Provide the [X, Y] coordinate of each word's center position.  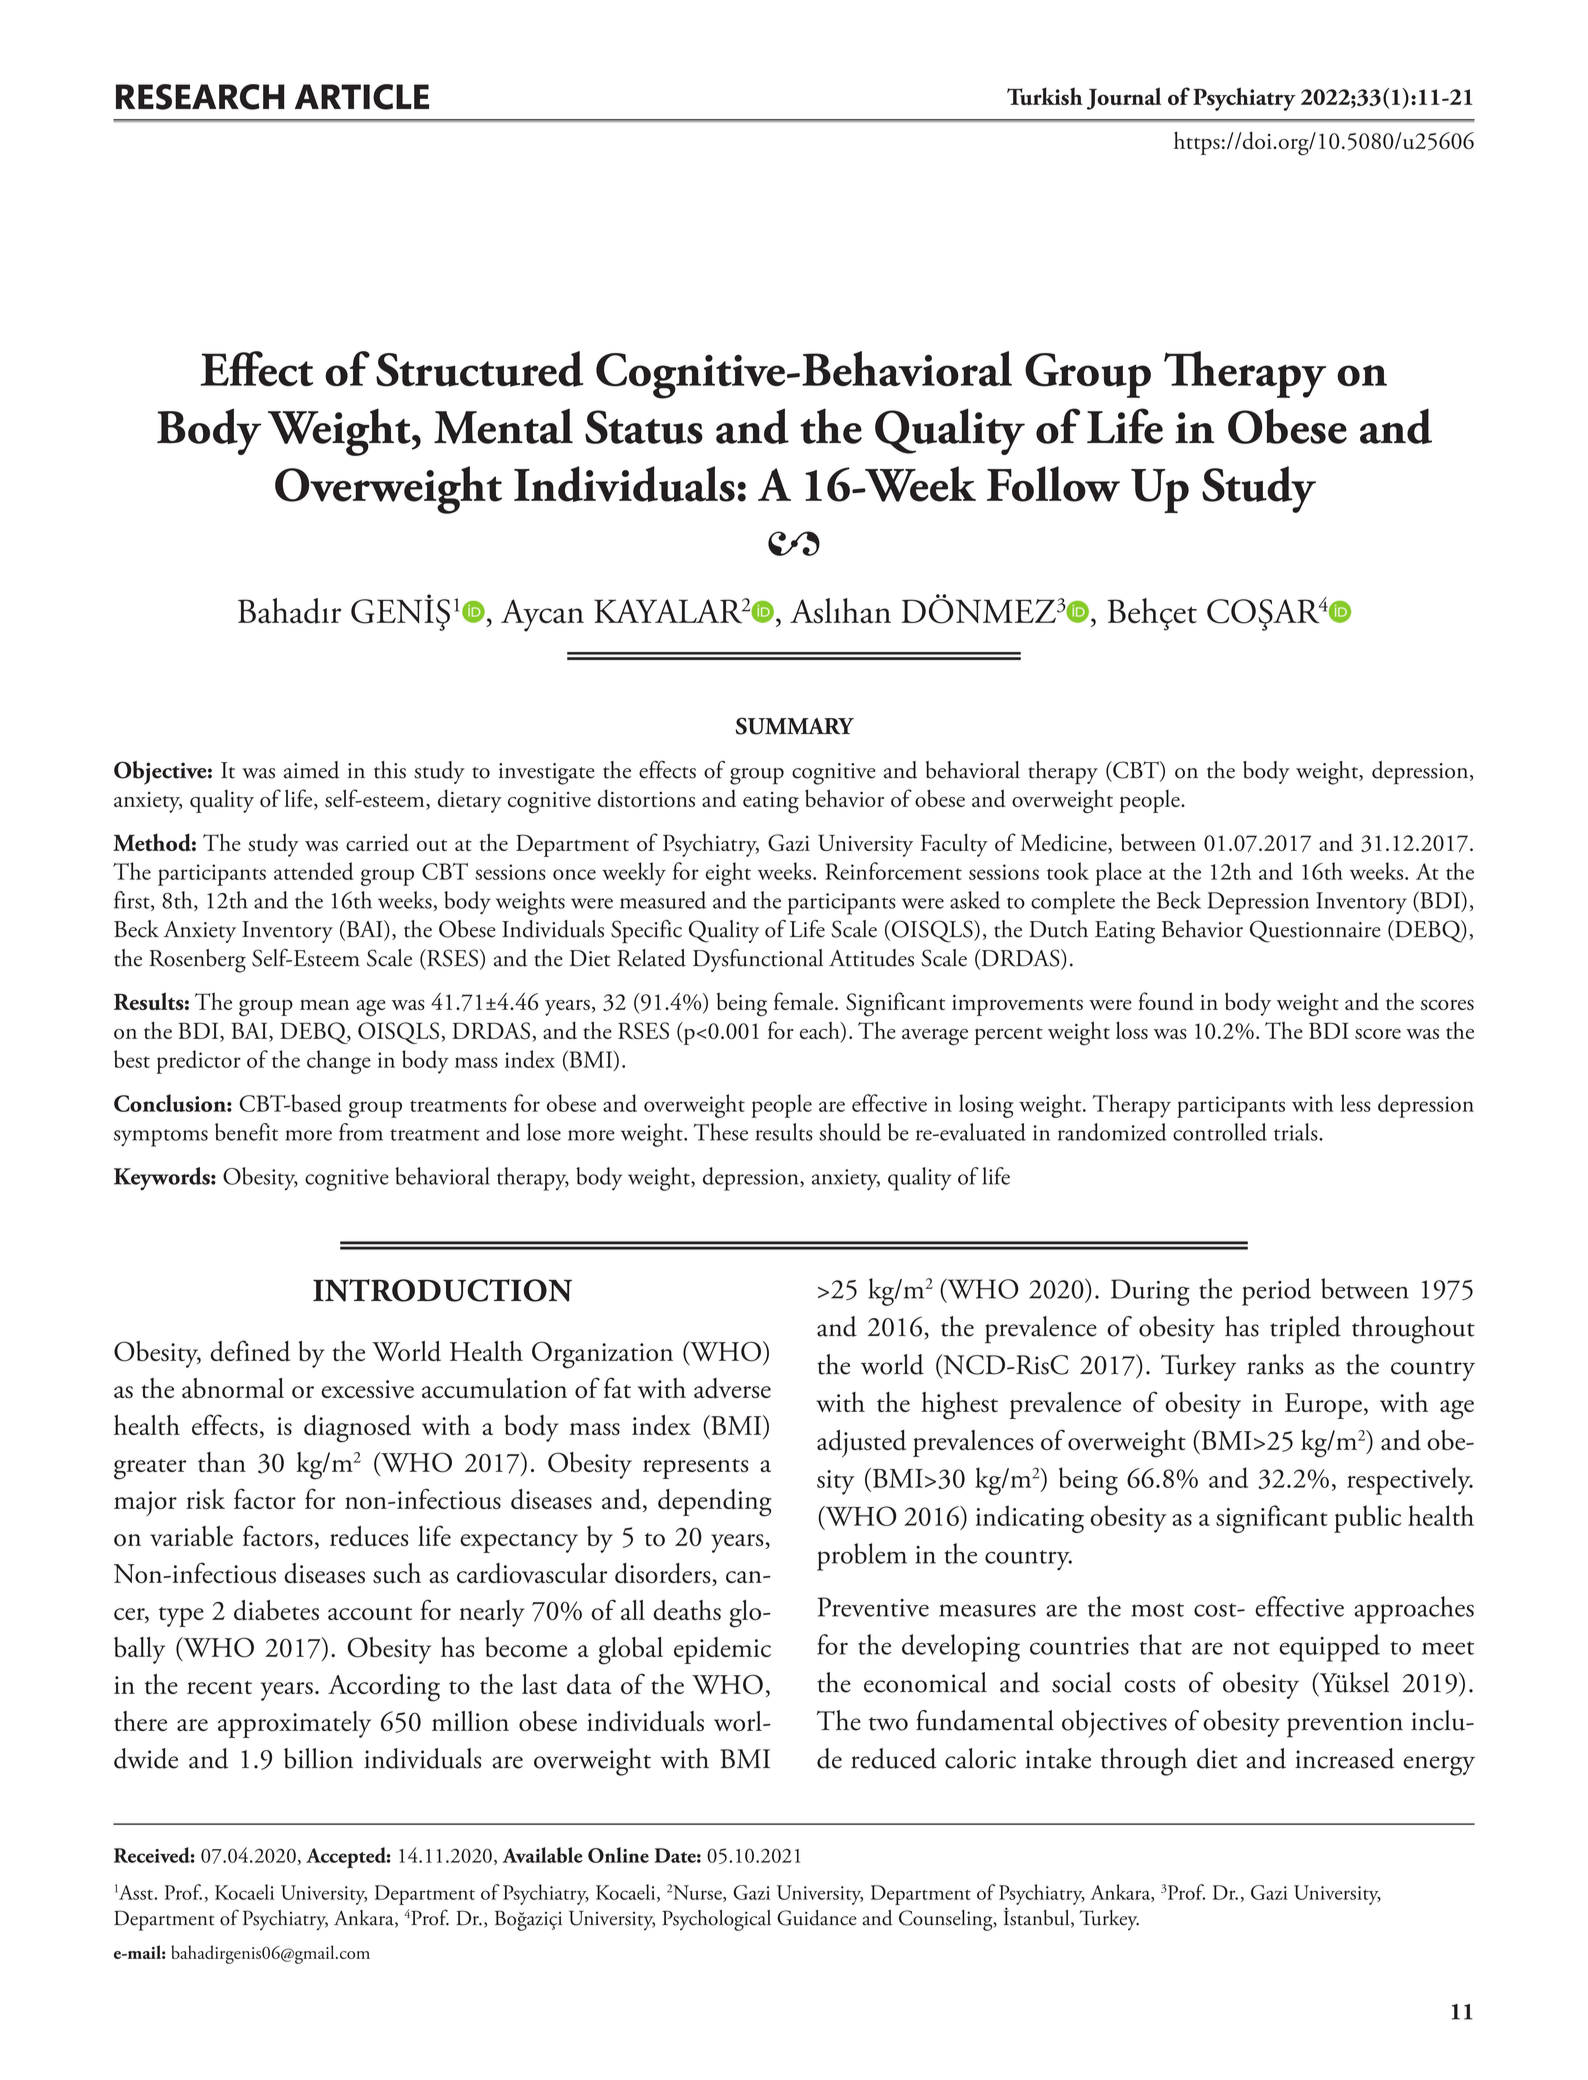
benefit [246, 1132]
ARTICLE [362, 97]
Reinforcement [893, 871]
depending [715, 1503]
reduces [369, 1536]
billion [318, 1758]
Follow [1053, 484]
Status [644, 427]
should [850, 1132]
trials [1297, 1132]
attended [314, 871]
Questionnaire [1315, 931]
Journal [1124, 98]
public [1368, 1519]
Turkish [1045, 96]
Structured [479, 369]
